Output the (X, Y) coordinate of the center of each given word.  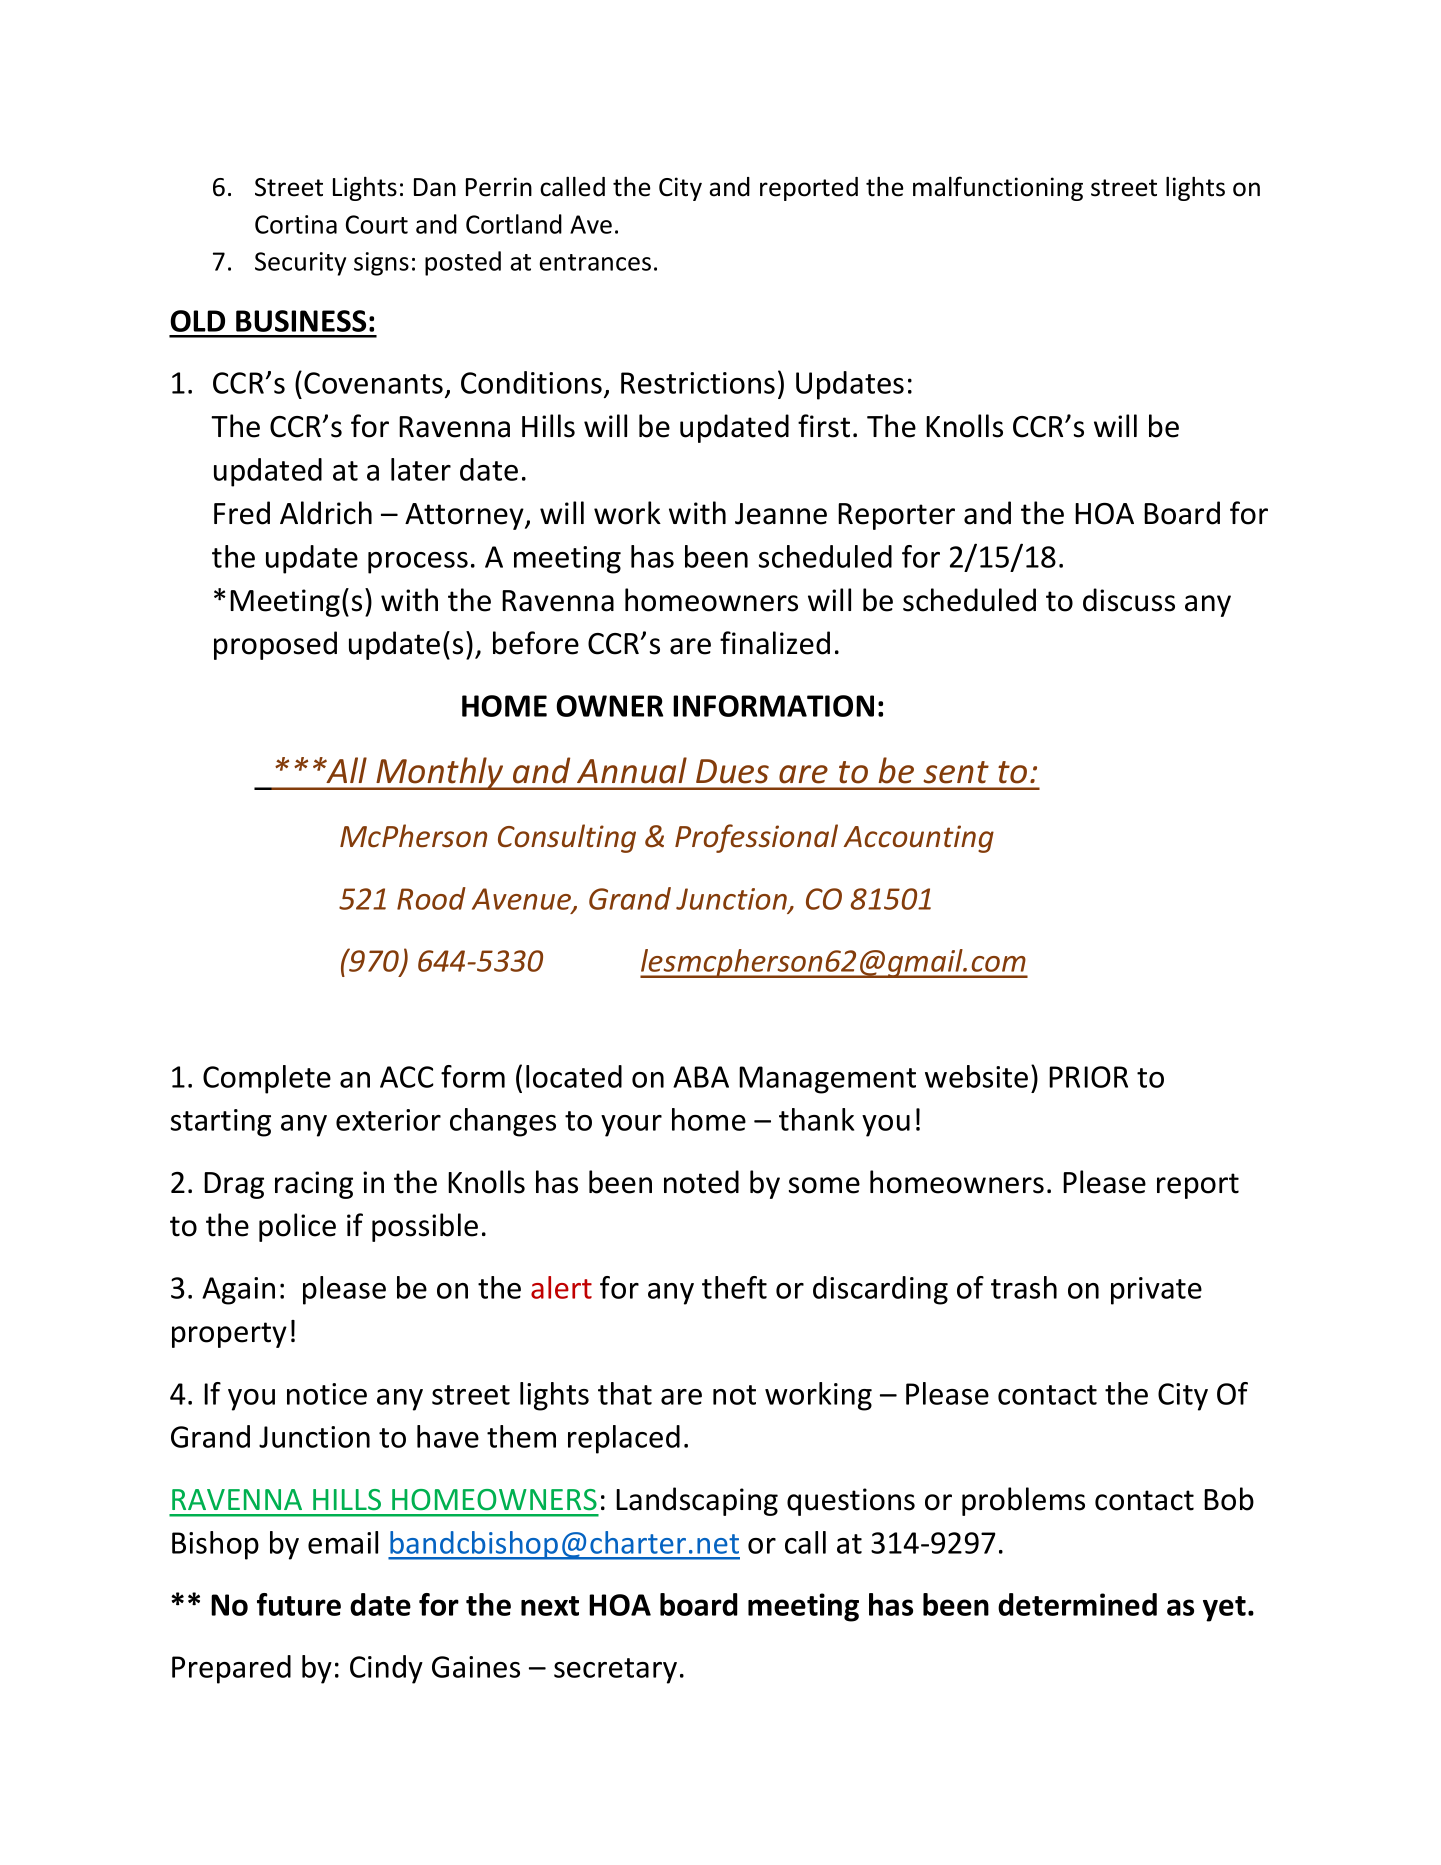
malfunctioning (998, 188)
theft (734, 1287)
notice (327, 1394)
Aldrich (326, 513)
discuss (1129, 600)
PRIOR (1088, 1077)
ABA (701, 1077)
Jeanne (781, 514)
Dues (732, 771)
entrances (595, 262)
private (1156, 1291)
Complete (267, 1079)
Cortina (296, 224)
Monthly (440, 773)
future (299, 1604)
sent (956, 772)
